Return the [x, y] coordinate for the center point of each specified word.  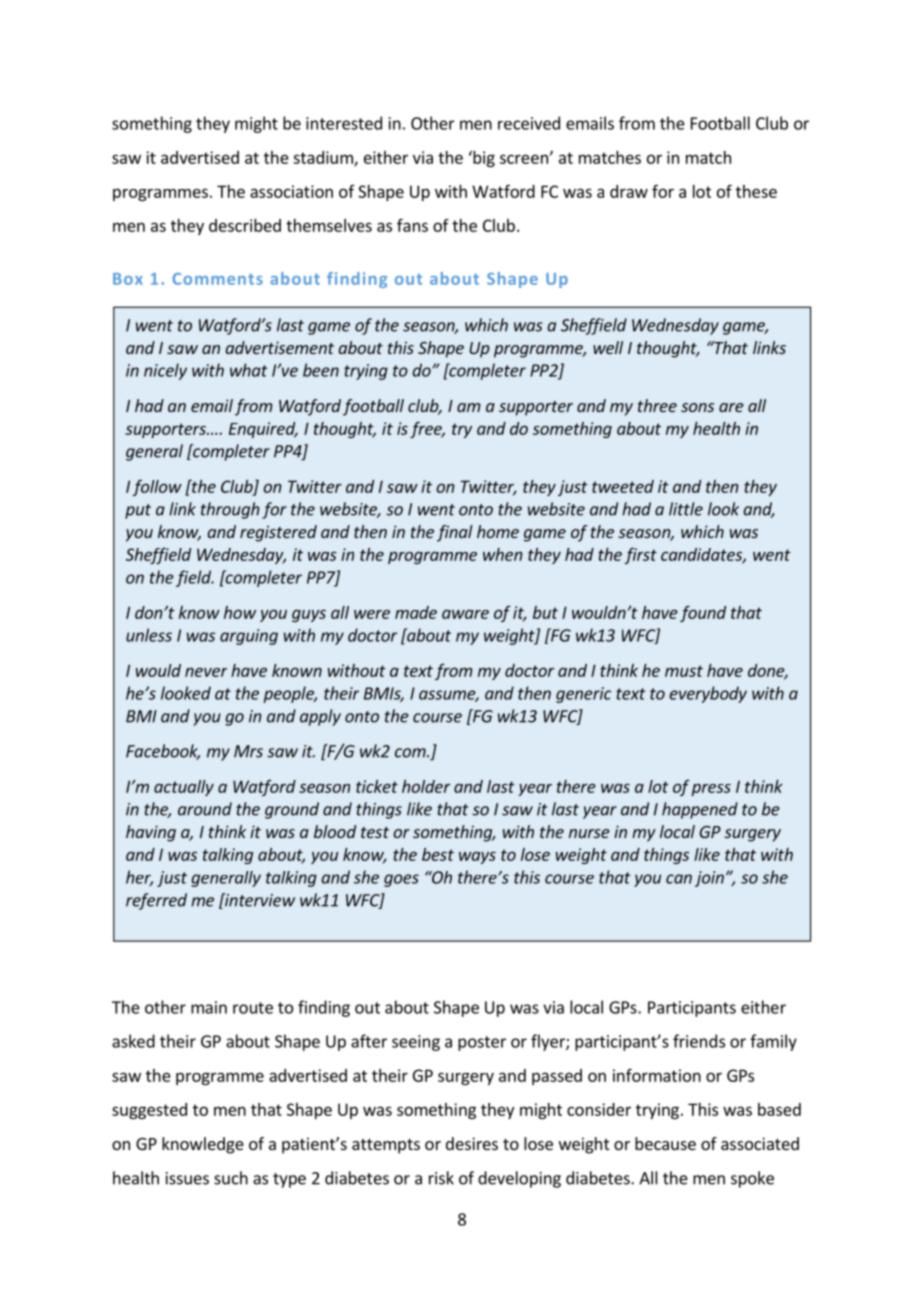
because [665, 1143]
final [455, 533]
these [756, 191]
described [245, 225]
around [205, 809]
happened [700, 810]
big [483, 158]
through [230, 510]
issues [187, 1178]
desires [472, 1143]
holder [426, 786]
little [686, 509]
